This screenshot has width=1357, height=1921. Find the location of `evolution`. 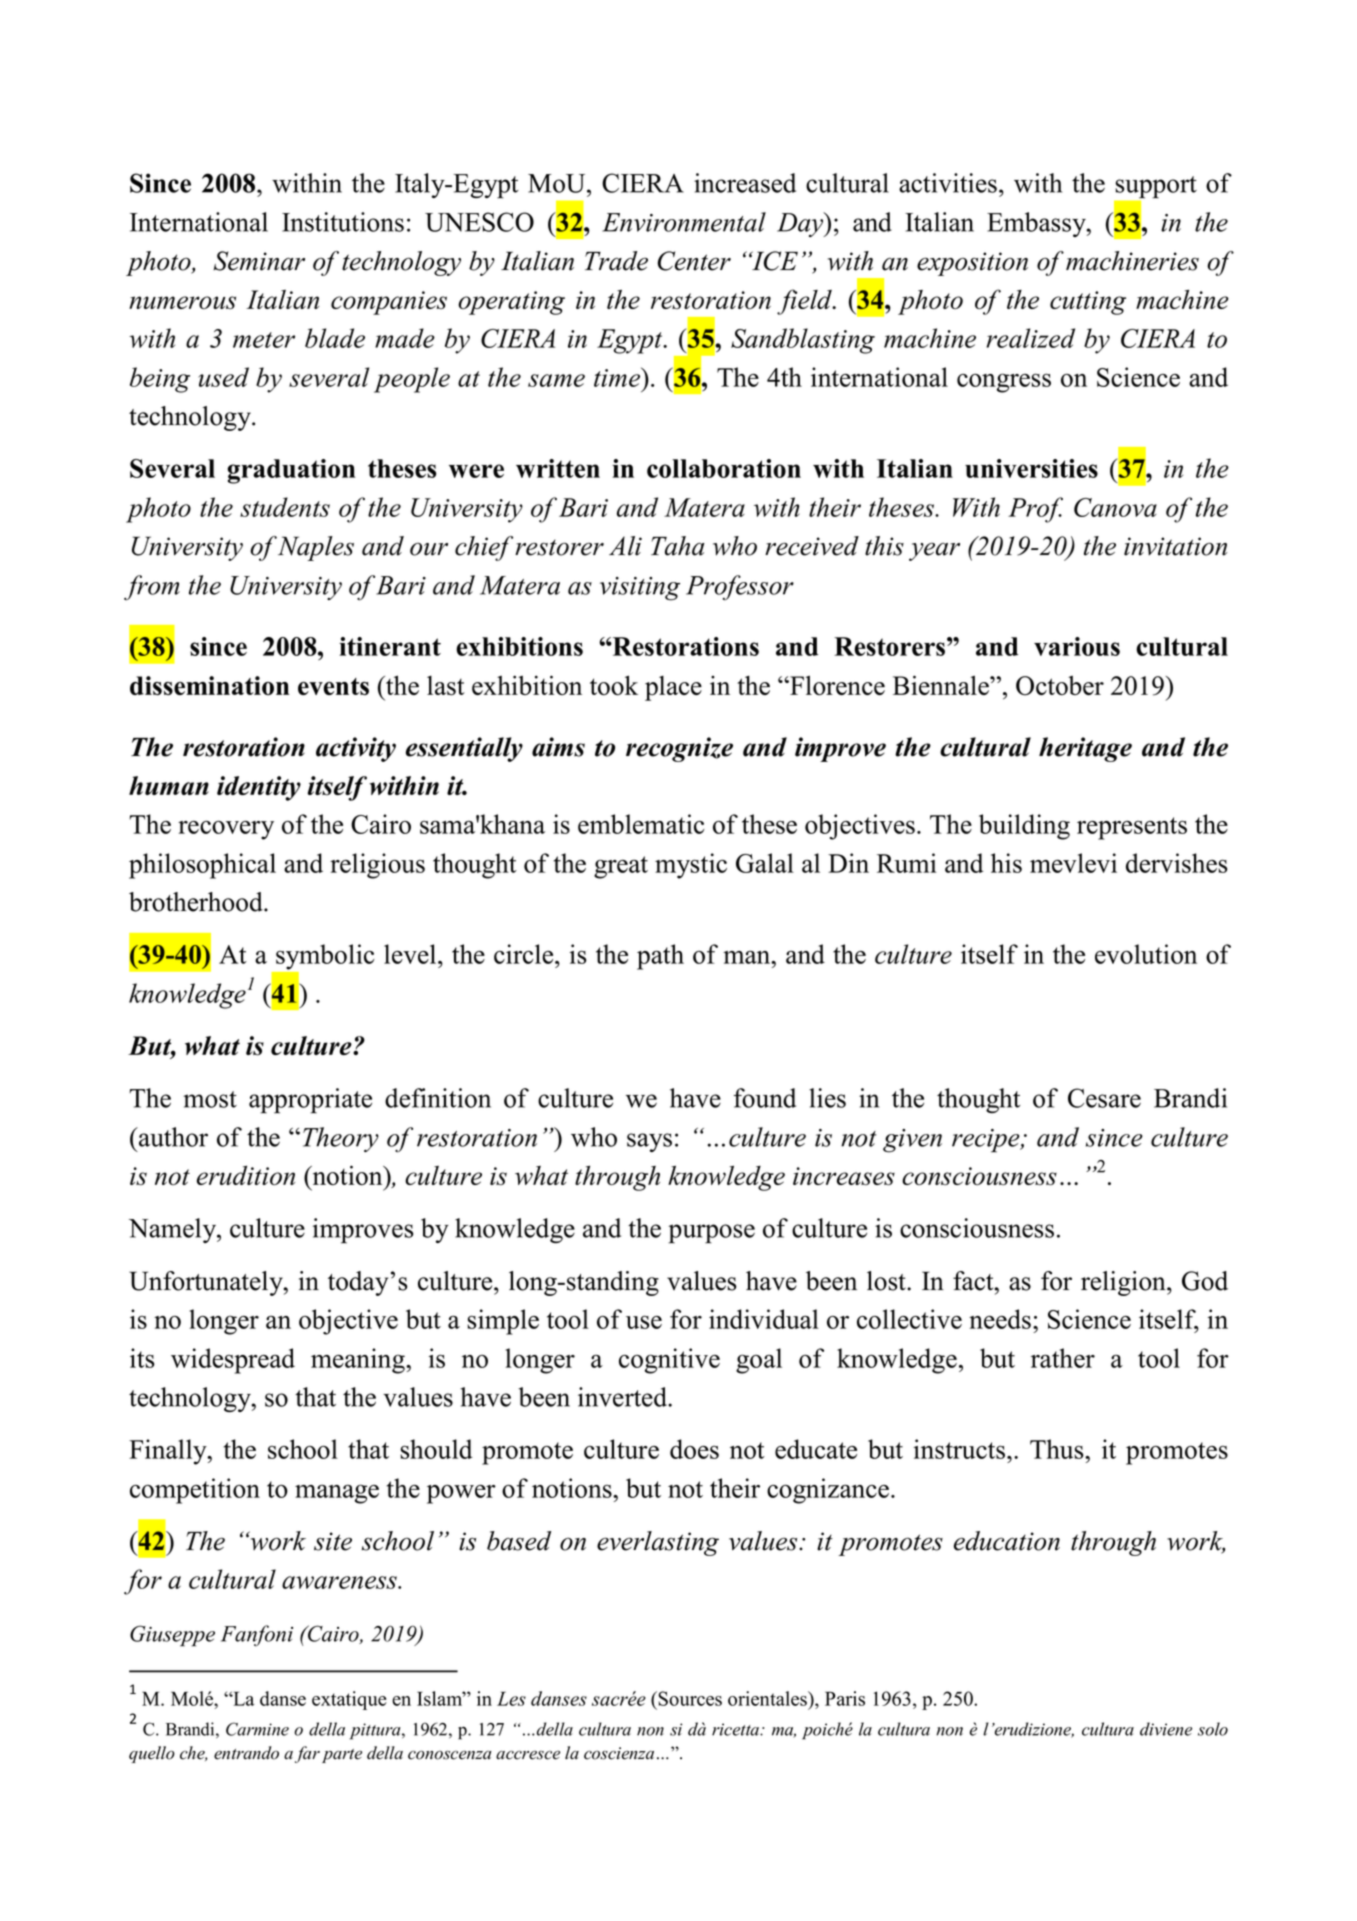

evolution is located at coordinates (1146, 954).
